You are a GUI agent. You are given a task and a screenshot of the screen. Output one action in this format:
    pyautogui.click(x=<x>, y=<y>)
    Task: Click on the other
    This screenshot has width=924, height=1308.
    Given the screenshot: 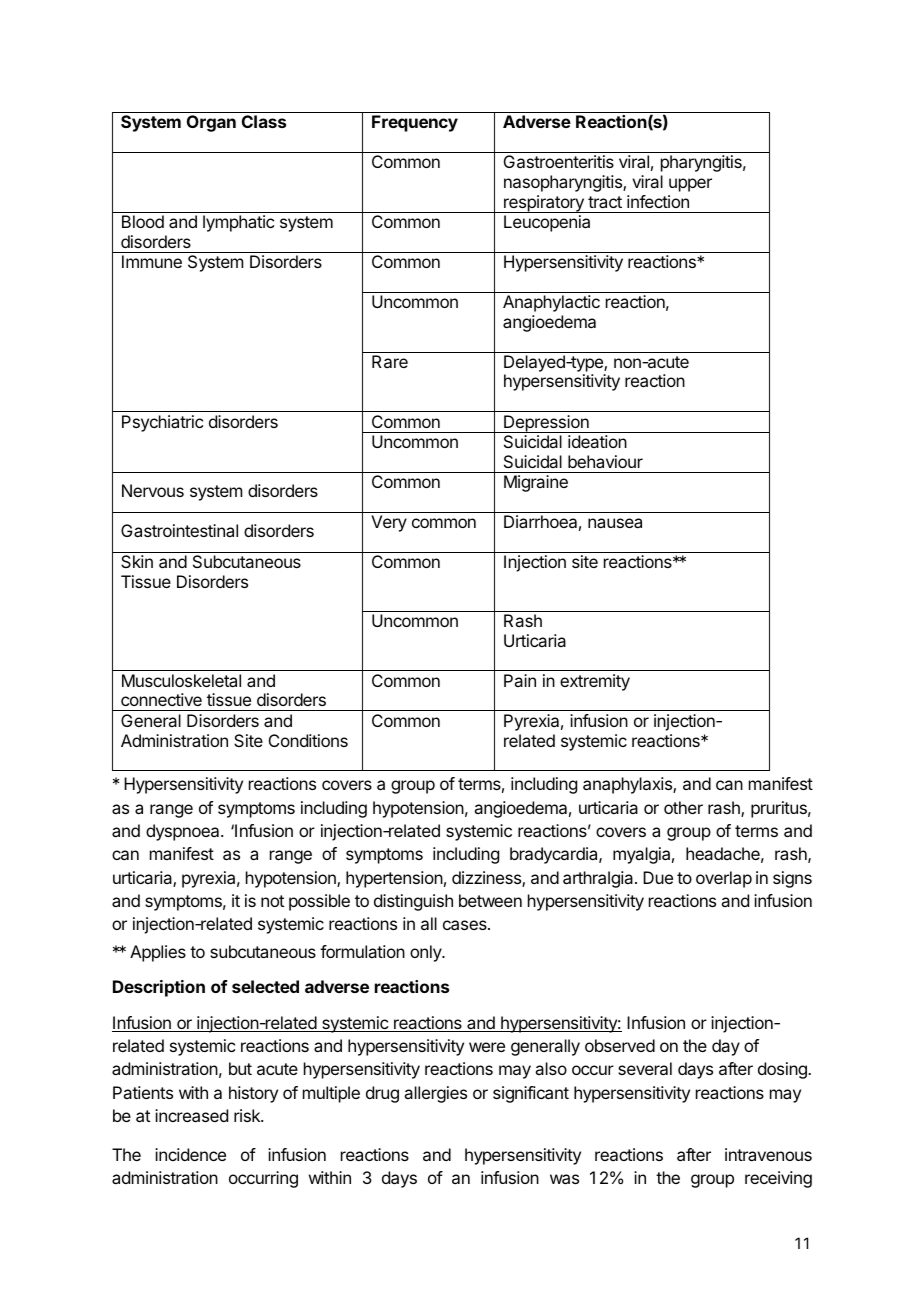 What is the action you would take?
    pyautogui.click(x=683, y=807)
